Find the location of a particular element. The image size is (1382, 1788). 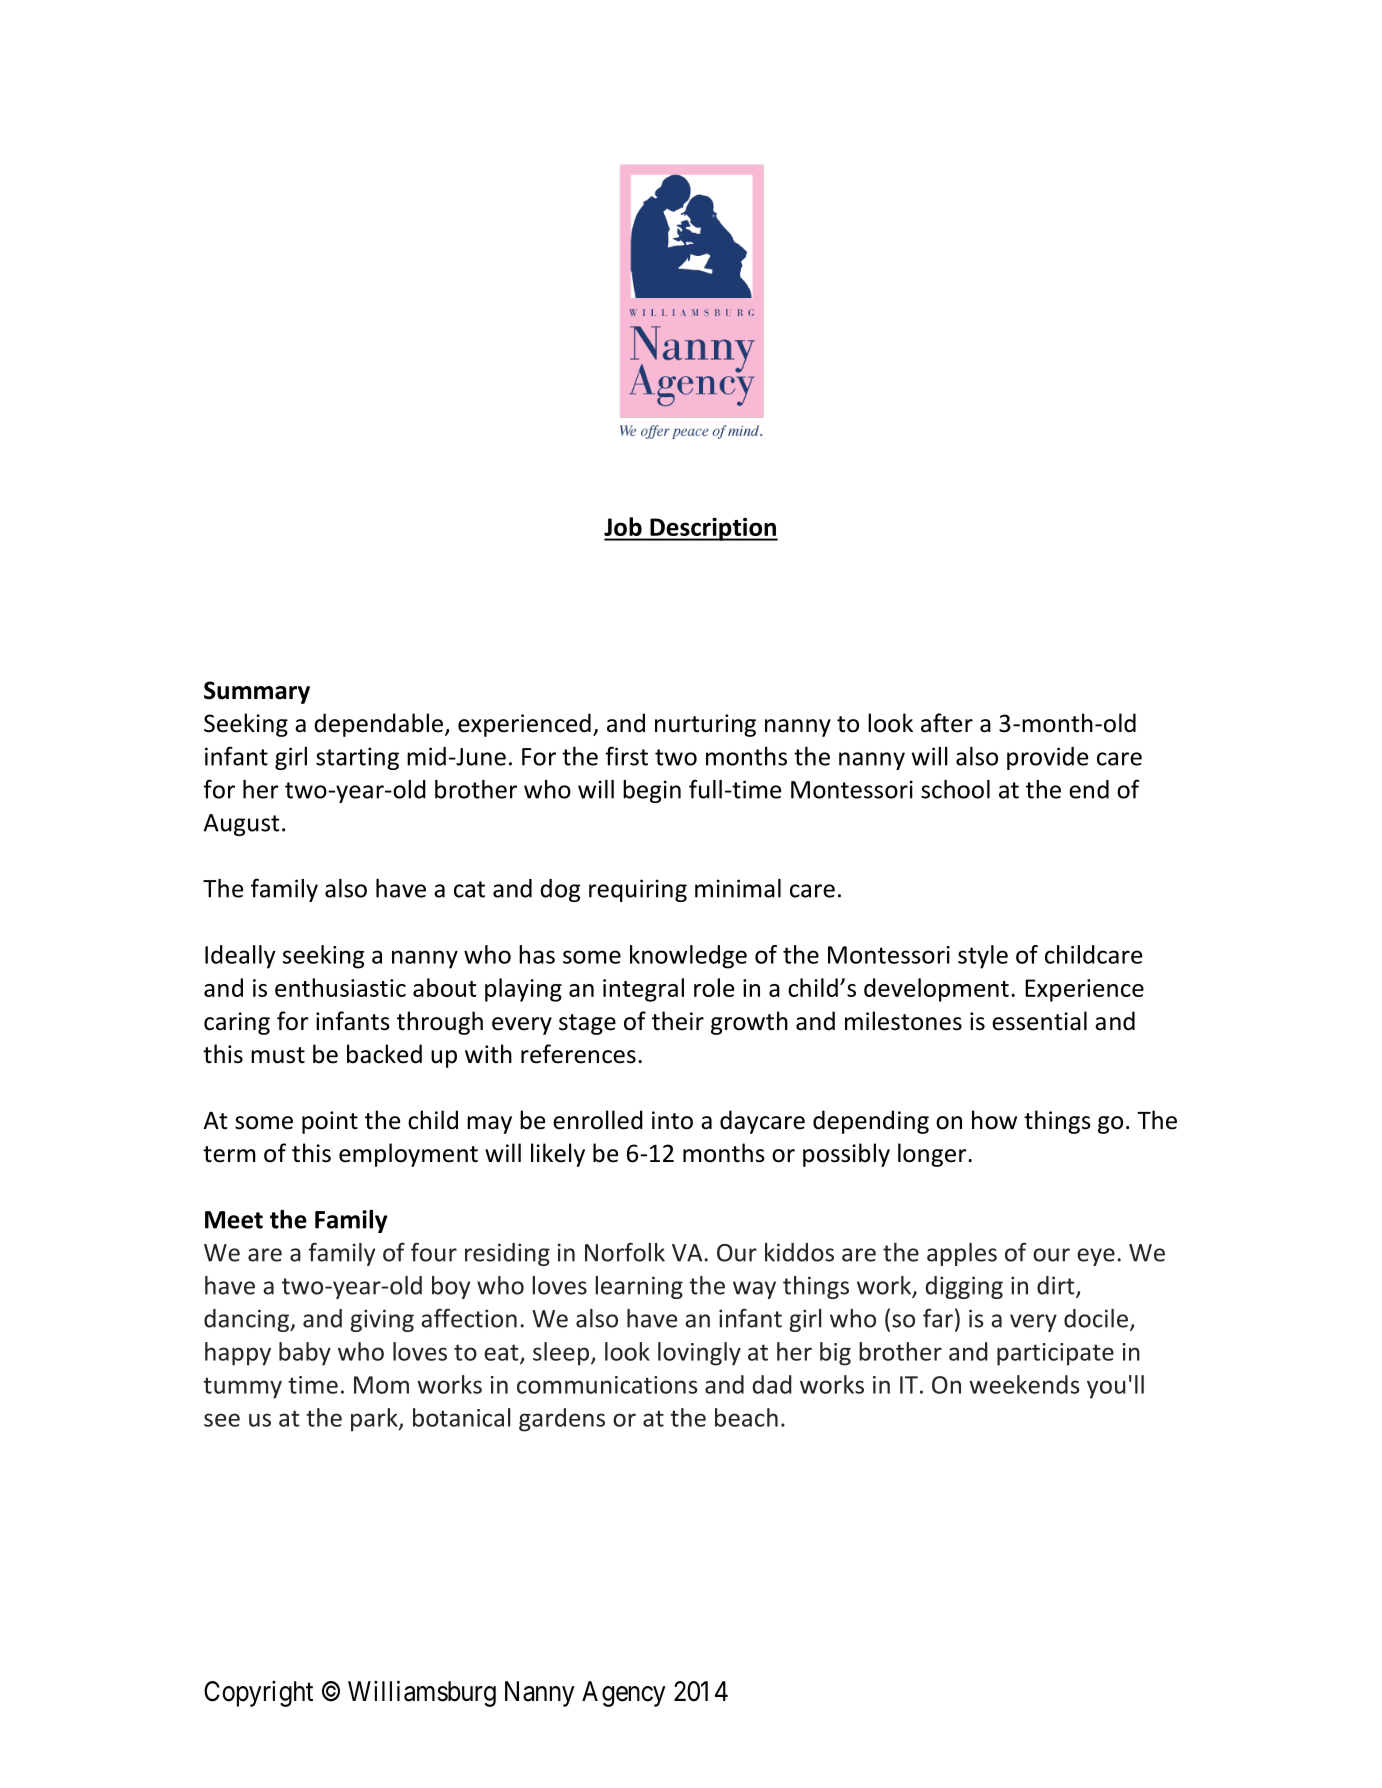

into is located at coordinates (672, 1120).
